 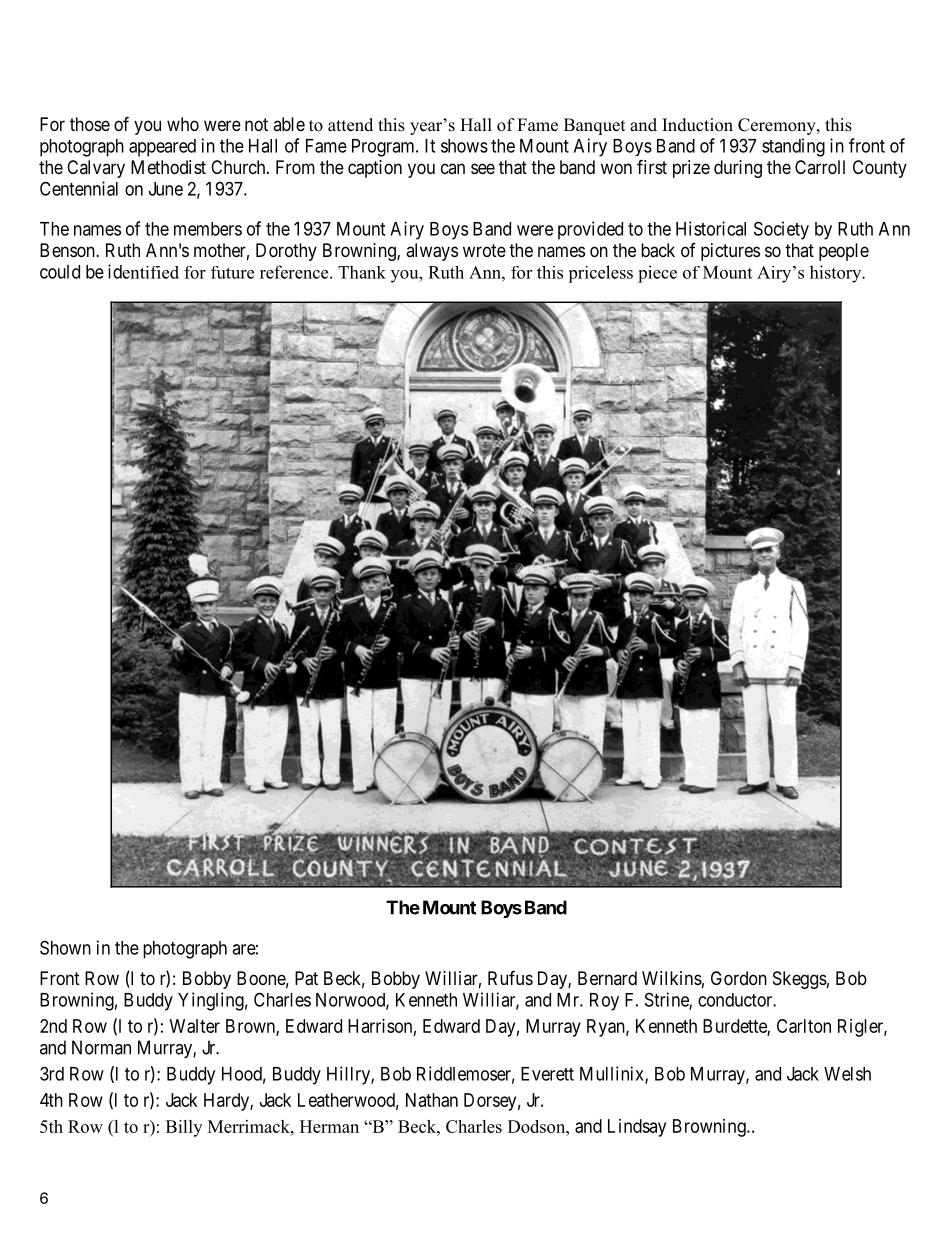 What do you see at coordinates (793, 147) in the page?
I see `standing` at bounding box center [793, 147].
